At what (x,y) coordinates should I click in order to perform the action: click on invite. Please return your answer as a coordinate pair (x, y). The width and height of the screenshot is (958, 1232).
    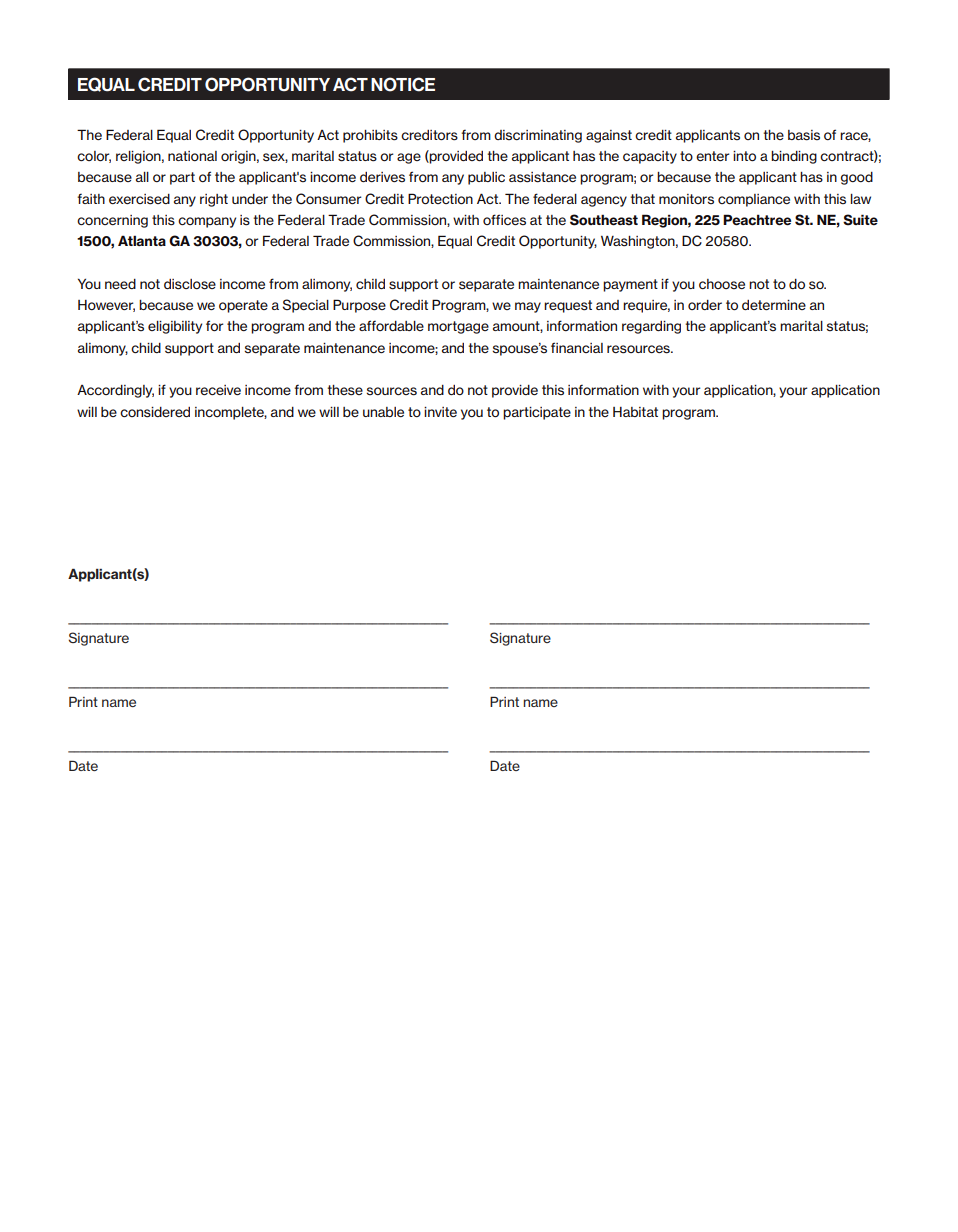
    Looking at the image, I should click on (440, 412).
